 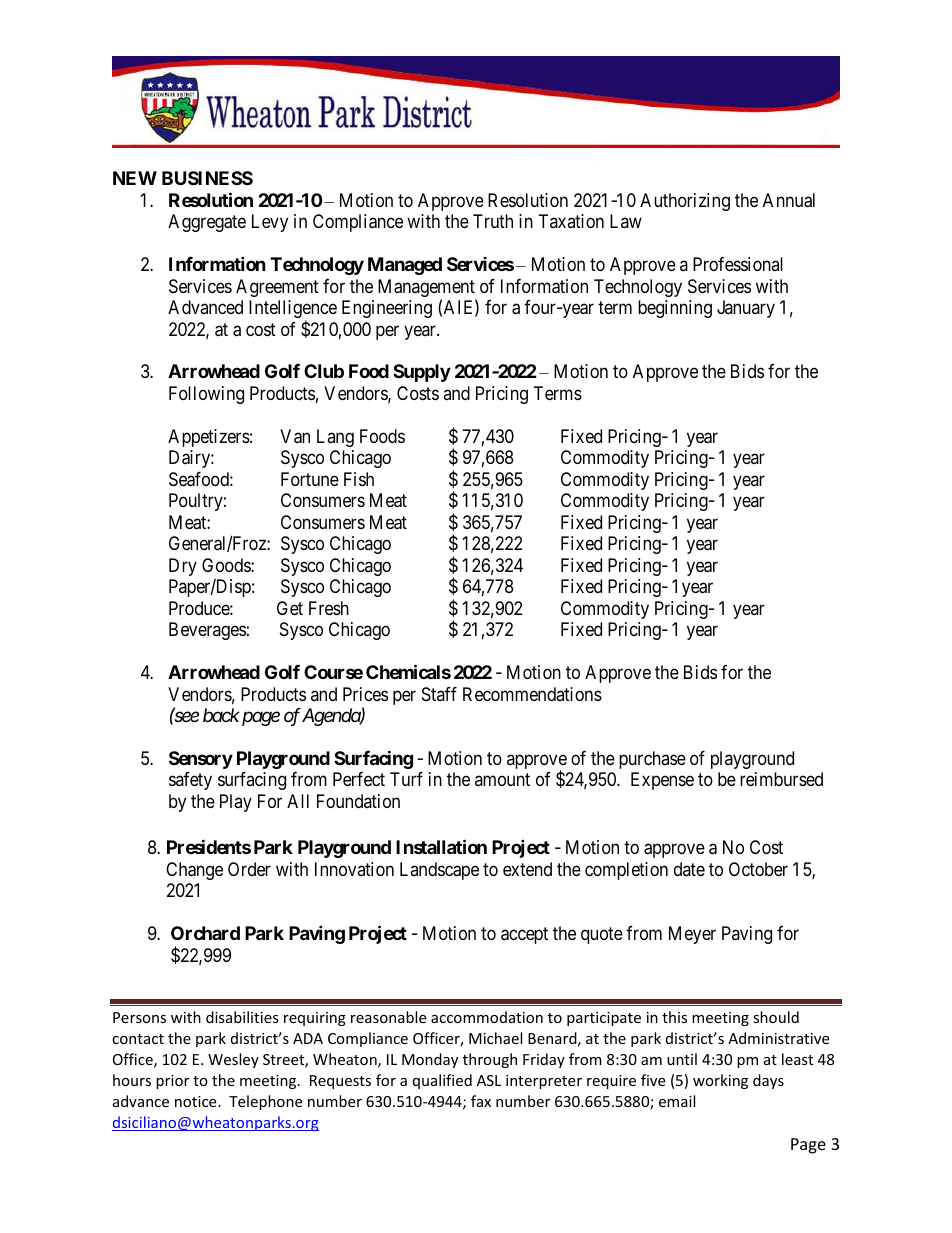 I want to click on Expense, so click(x=662, y=781).
